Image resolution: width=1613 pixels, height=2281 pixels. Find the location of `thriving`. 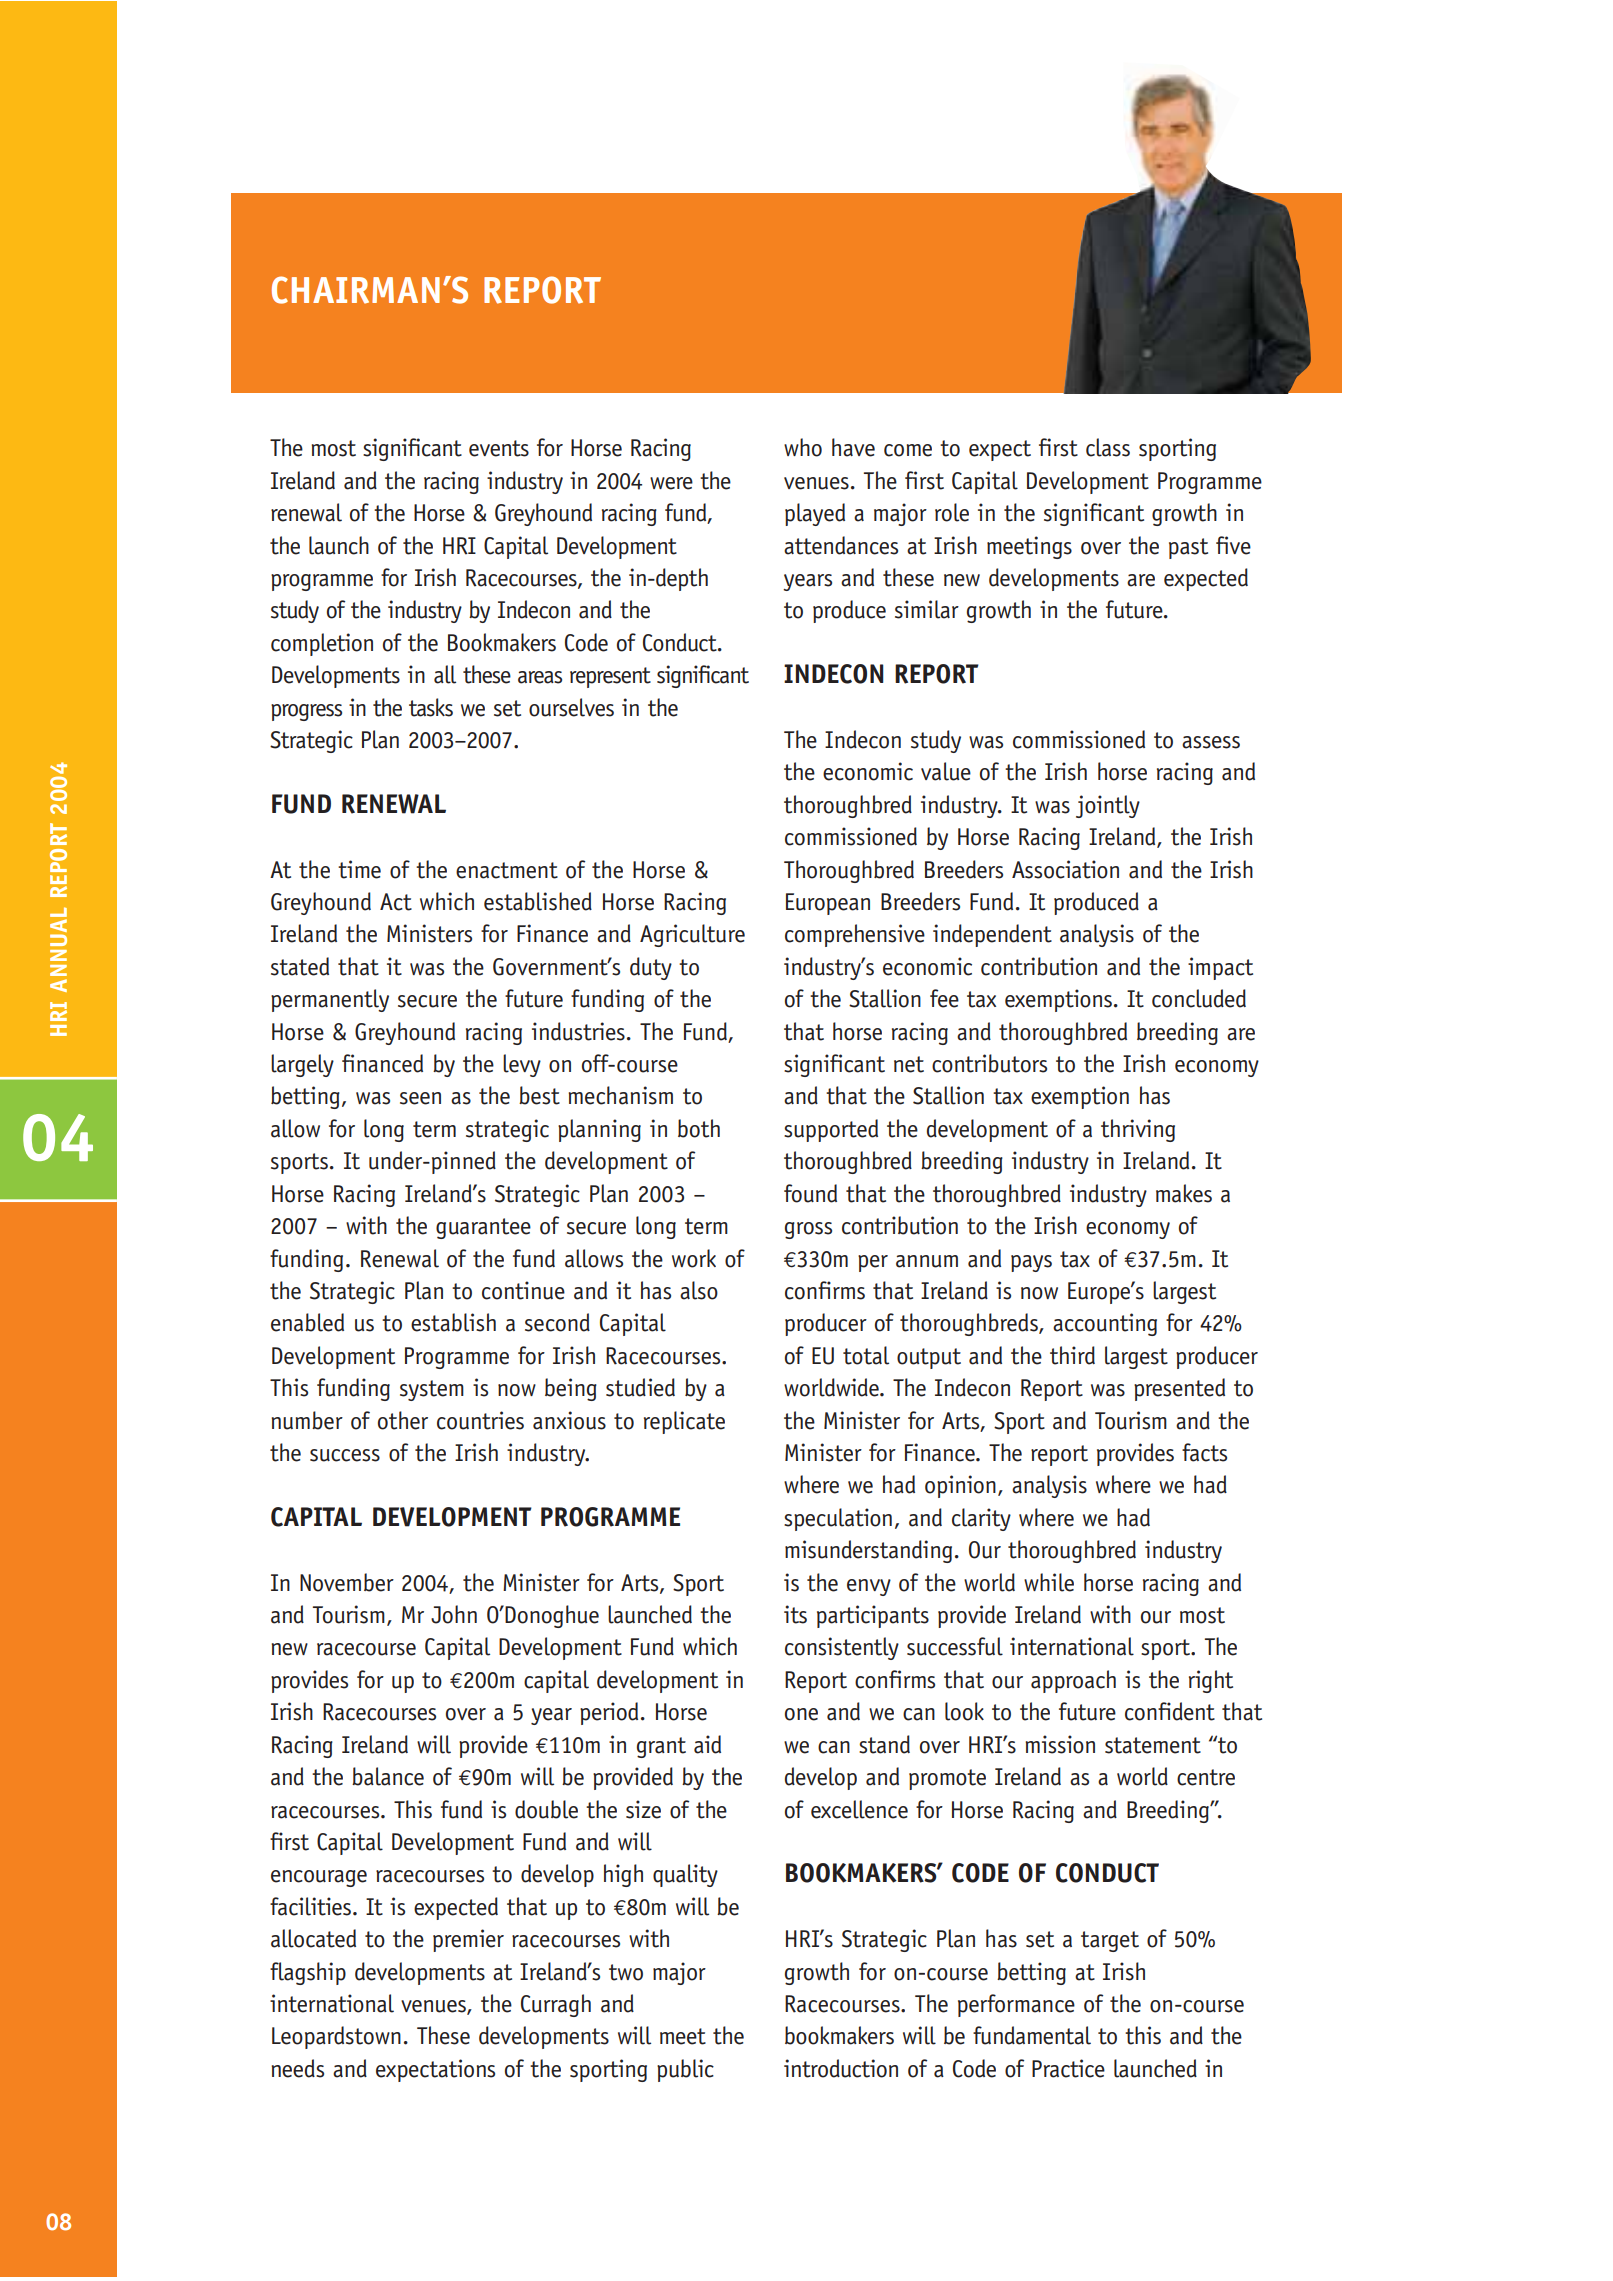

thriving is located at coordinates (1138, 1130).
